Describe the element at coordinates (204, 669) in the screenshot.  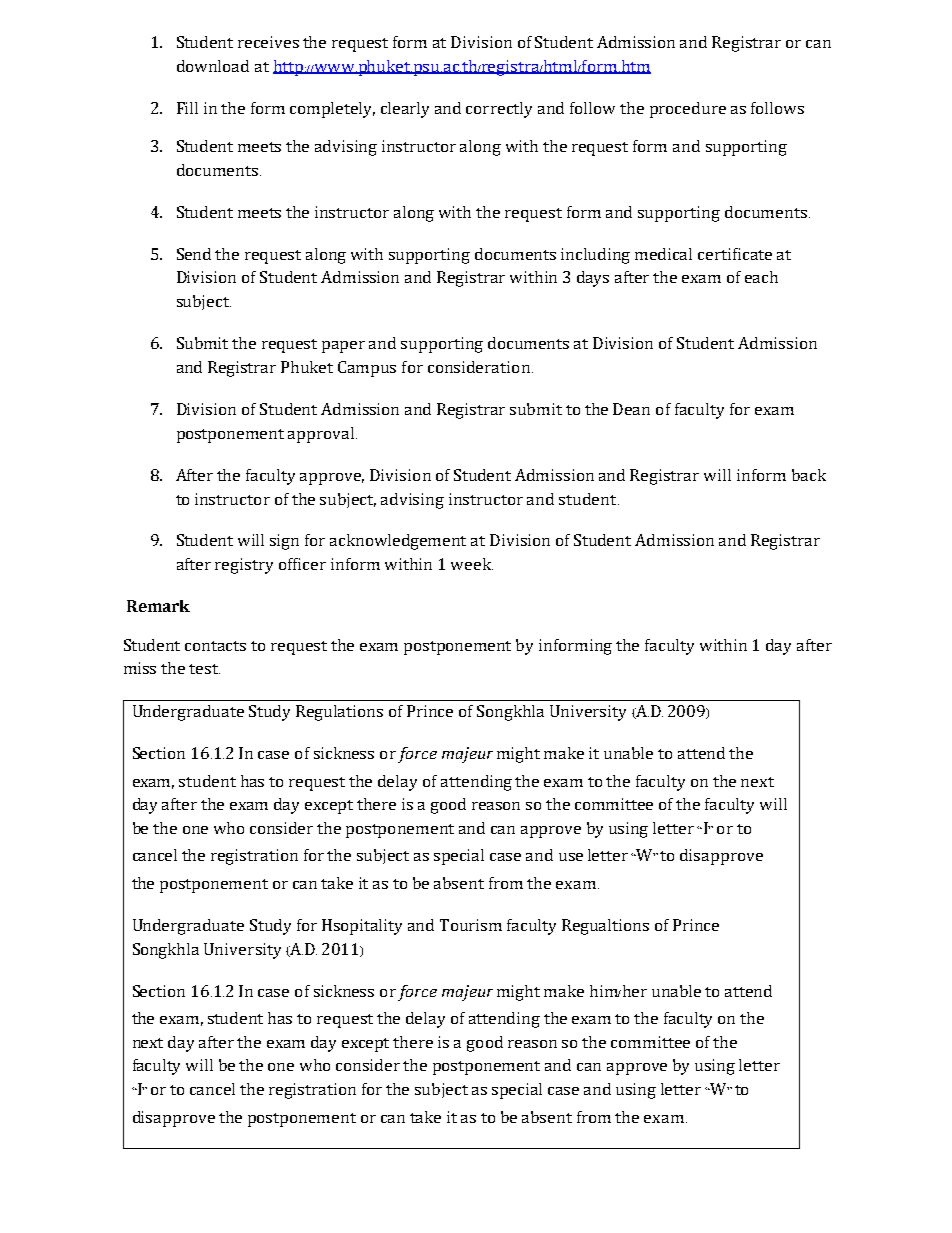
I see `test` at that location.
